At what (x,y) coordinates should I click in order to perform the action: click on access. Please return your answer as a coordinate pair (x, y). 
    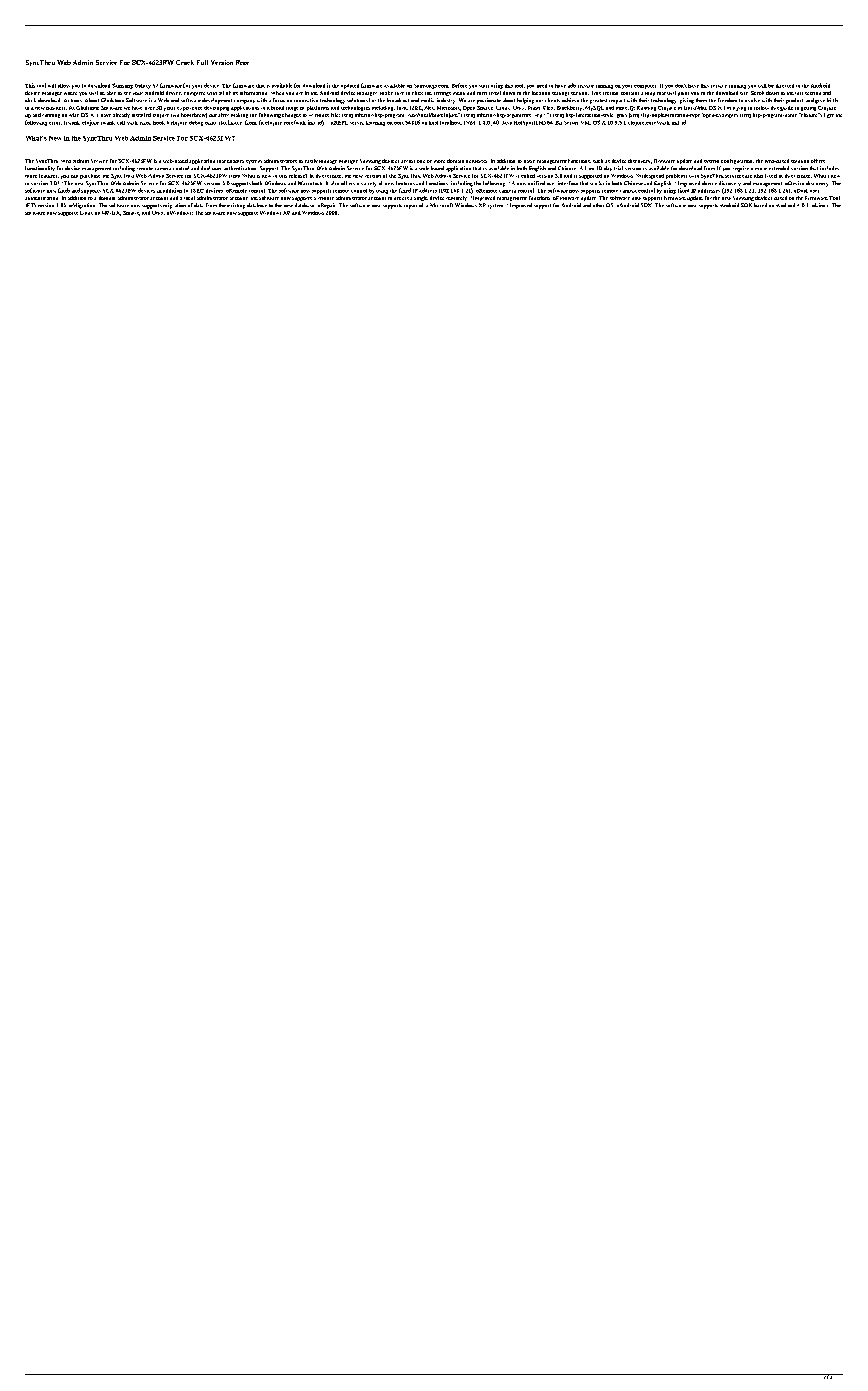
    Looking at the image, I should click on (401, 198).
